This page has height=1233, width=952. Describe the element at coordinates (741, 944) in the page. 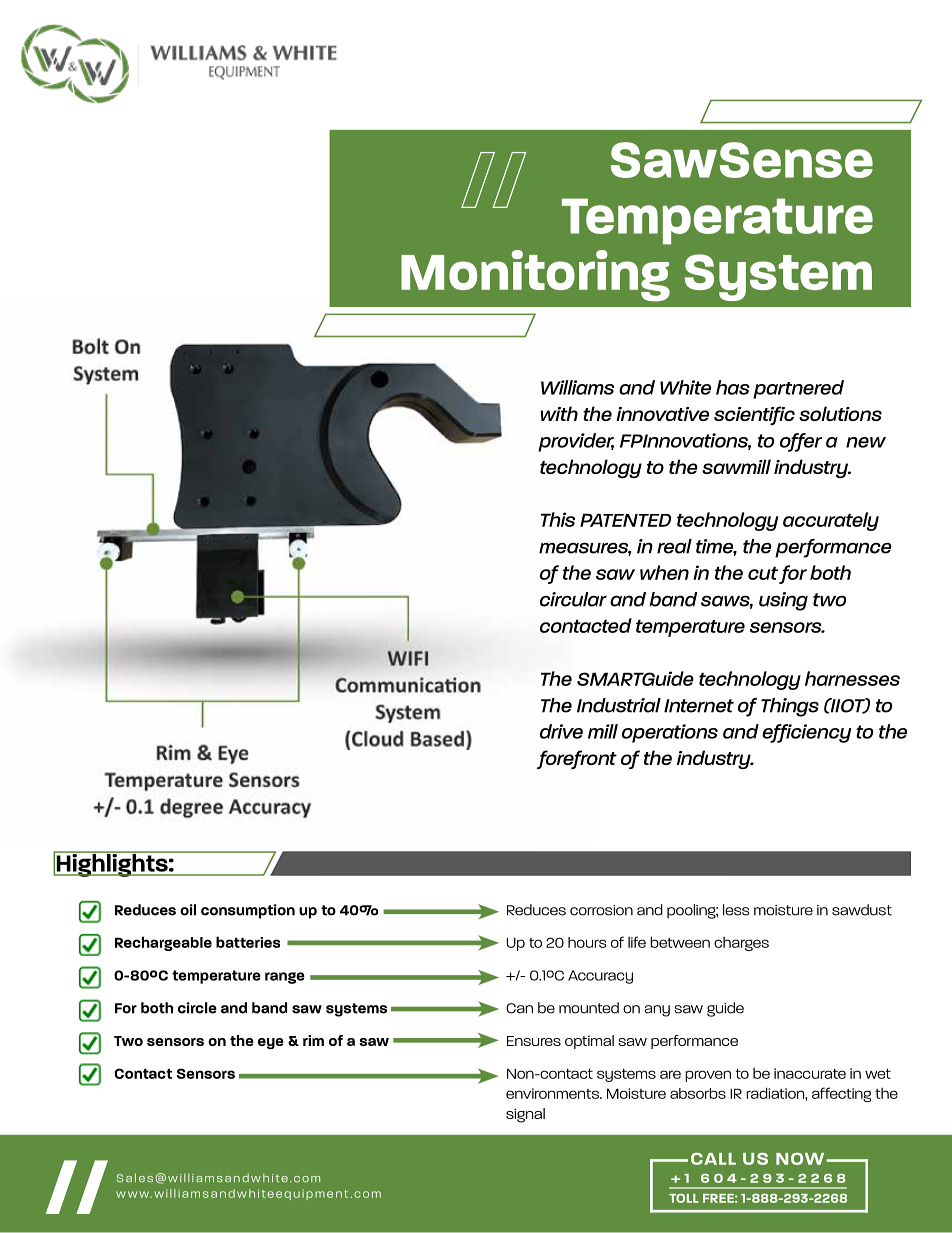

I see `charges` at that location.
